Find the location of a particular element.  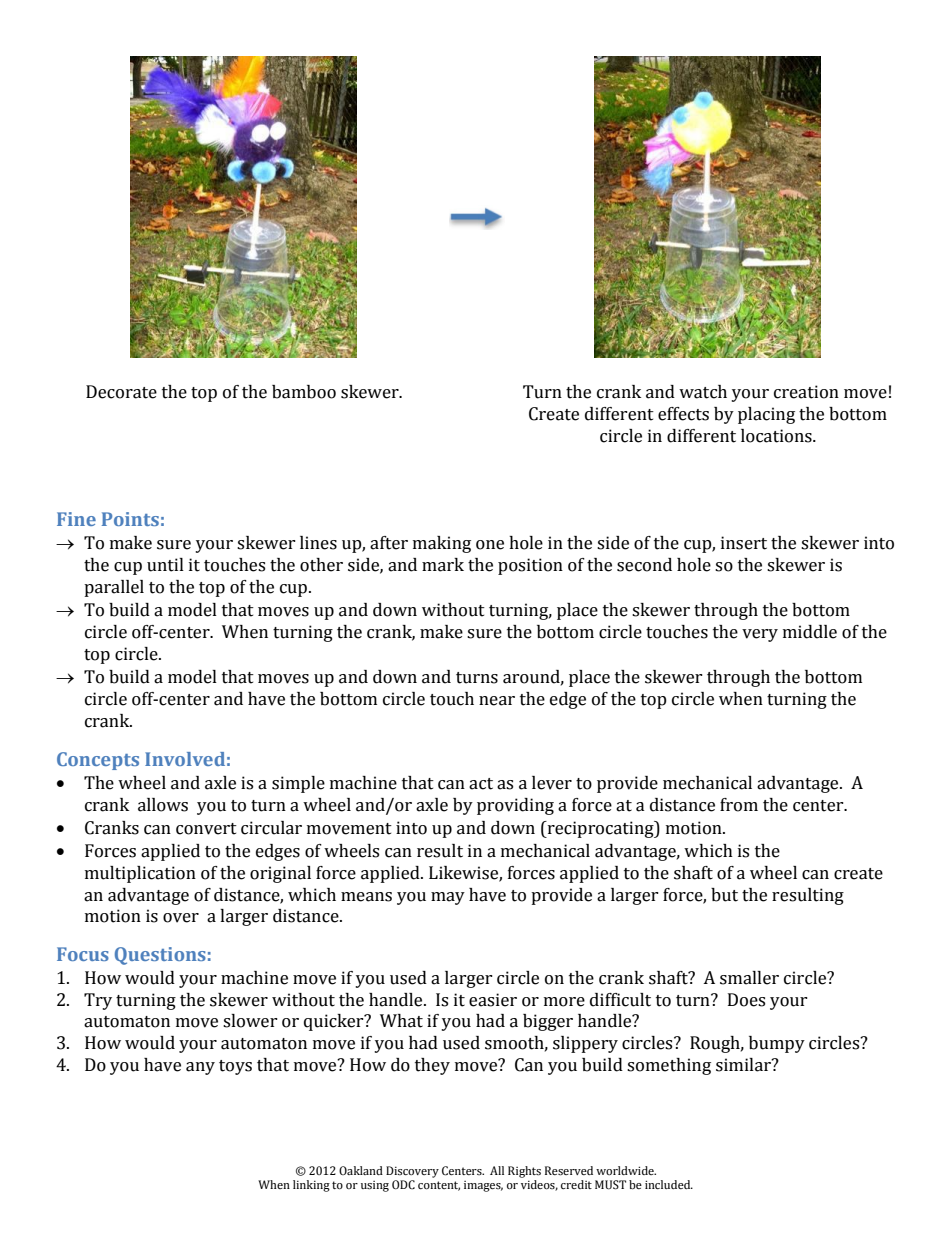

content is located at coordinates (439, 1186).
